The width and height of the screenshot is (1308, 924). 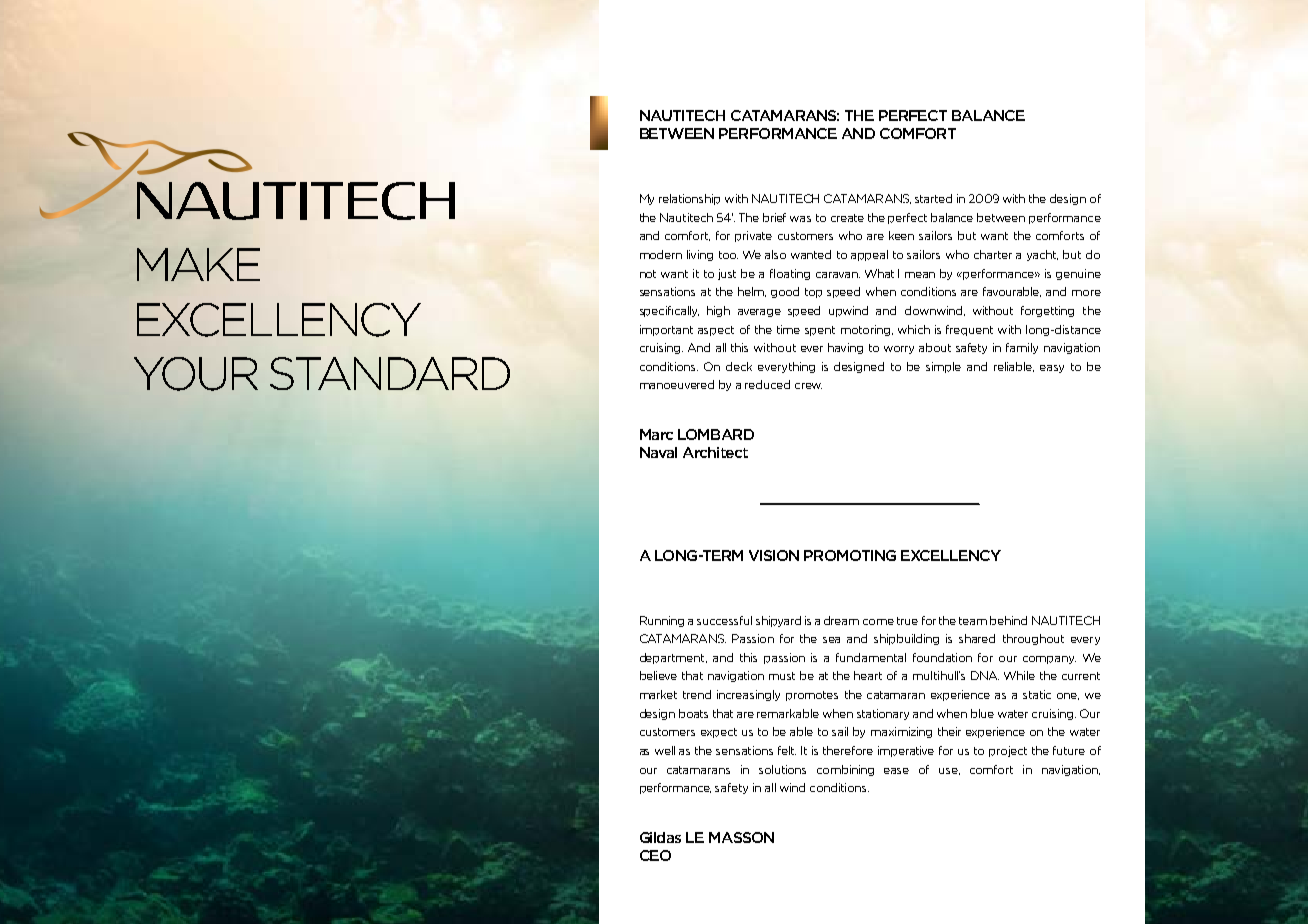 I want to click on PROMOTING, so click(x=850, y=555).
